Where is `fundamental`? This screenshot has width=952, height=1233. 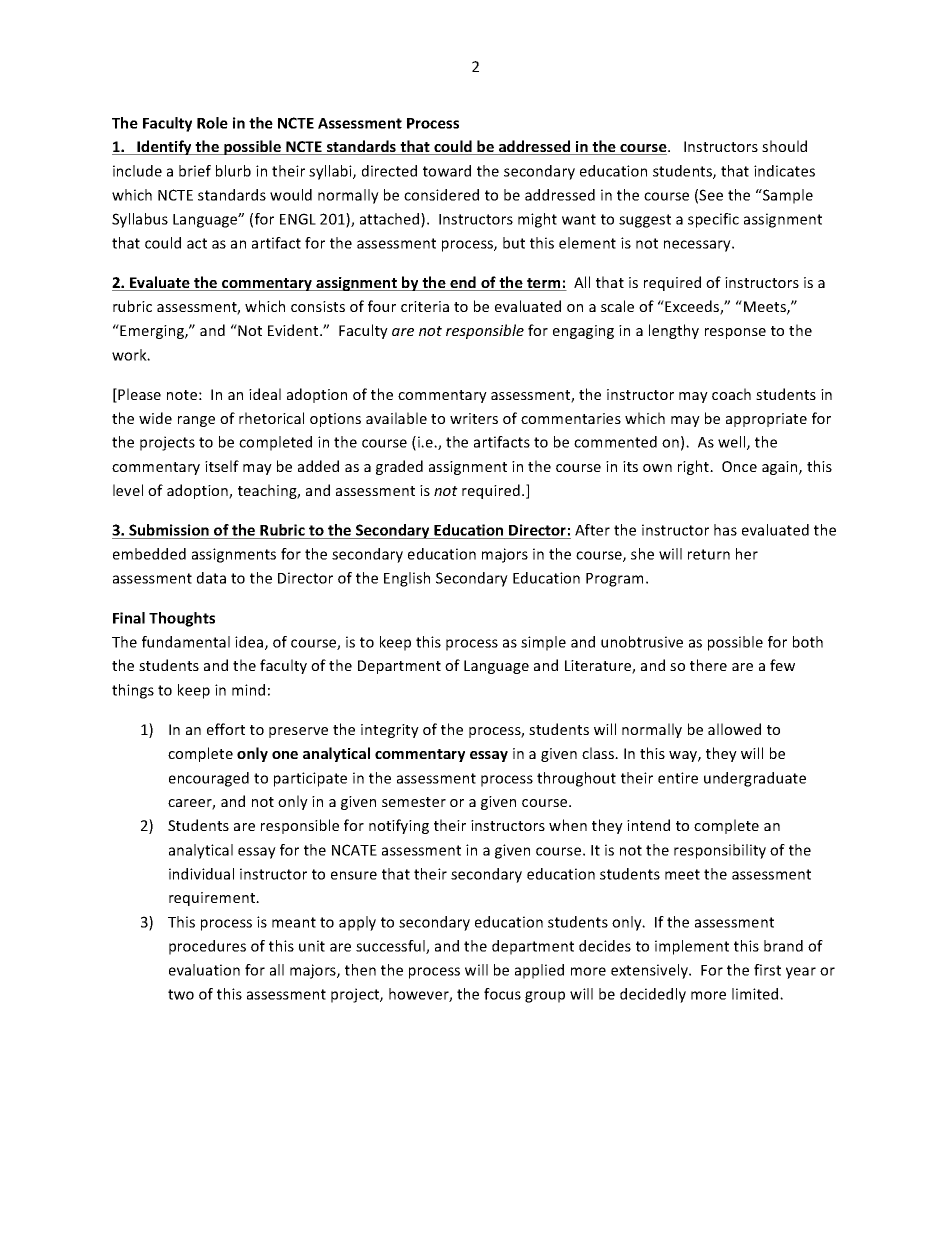 fundamental is located at coordinates (186, 642).
